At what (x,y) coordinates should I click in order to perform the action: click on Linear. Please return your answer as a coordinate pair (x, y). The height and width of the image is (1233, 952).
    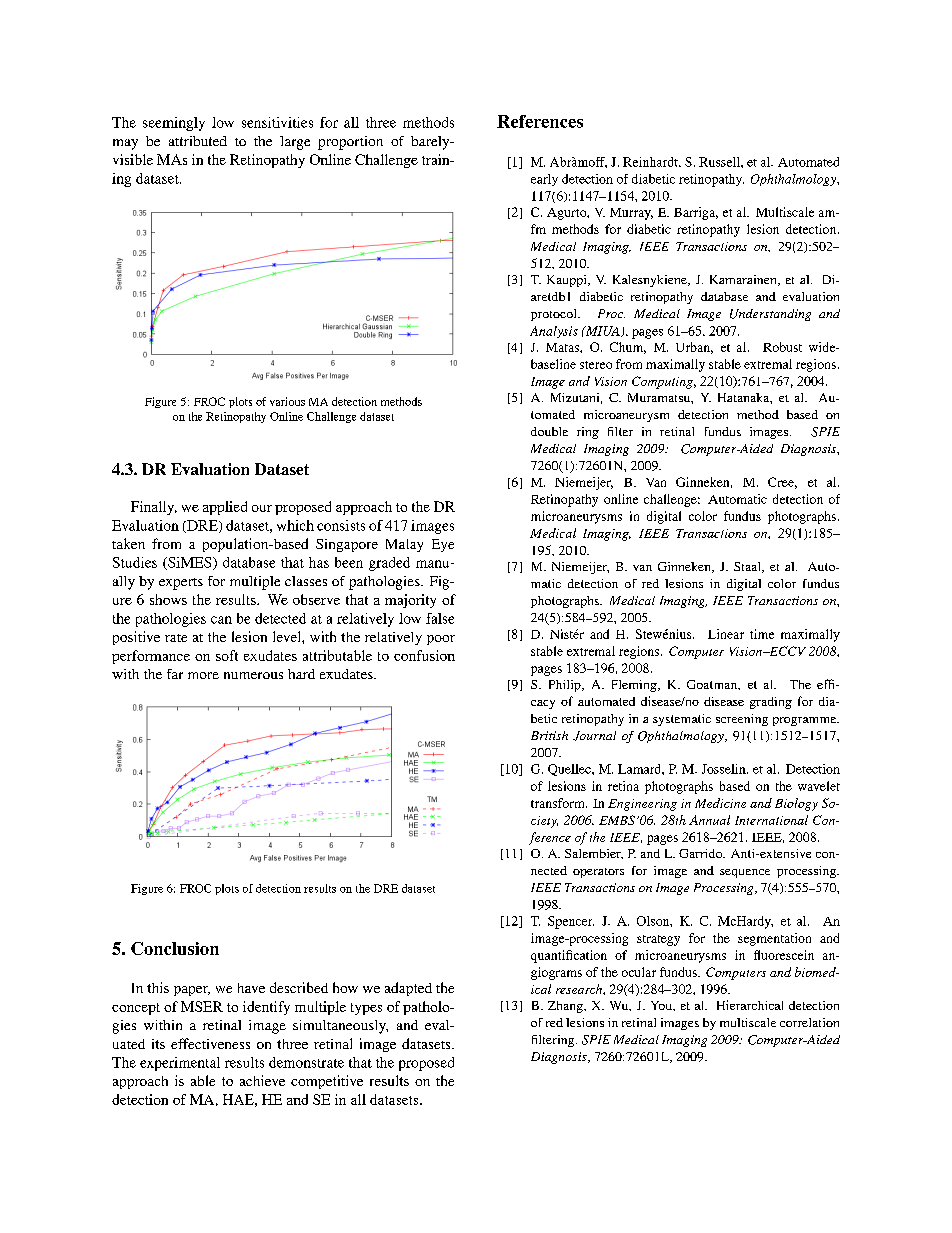
    Looking at the image, I should click on (726, 634).
